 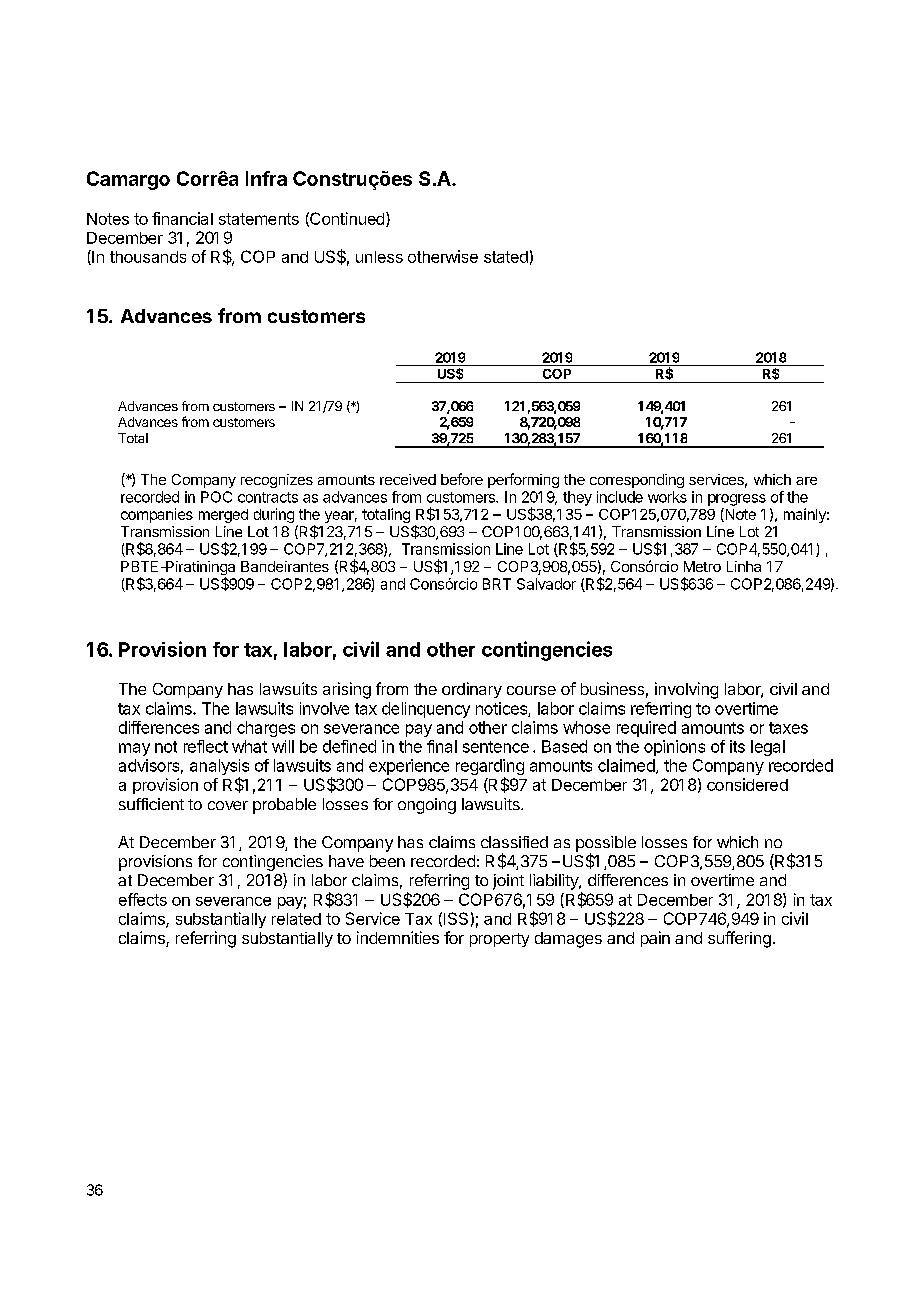 I want to click on Bandeirantes, so click(x=285, y=566).
